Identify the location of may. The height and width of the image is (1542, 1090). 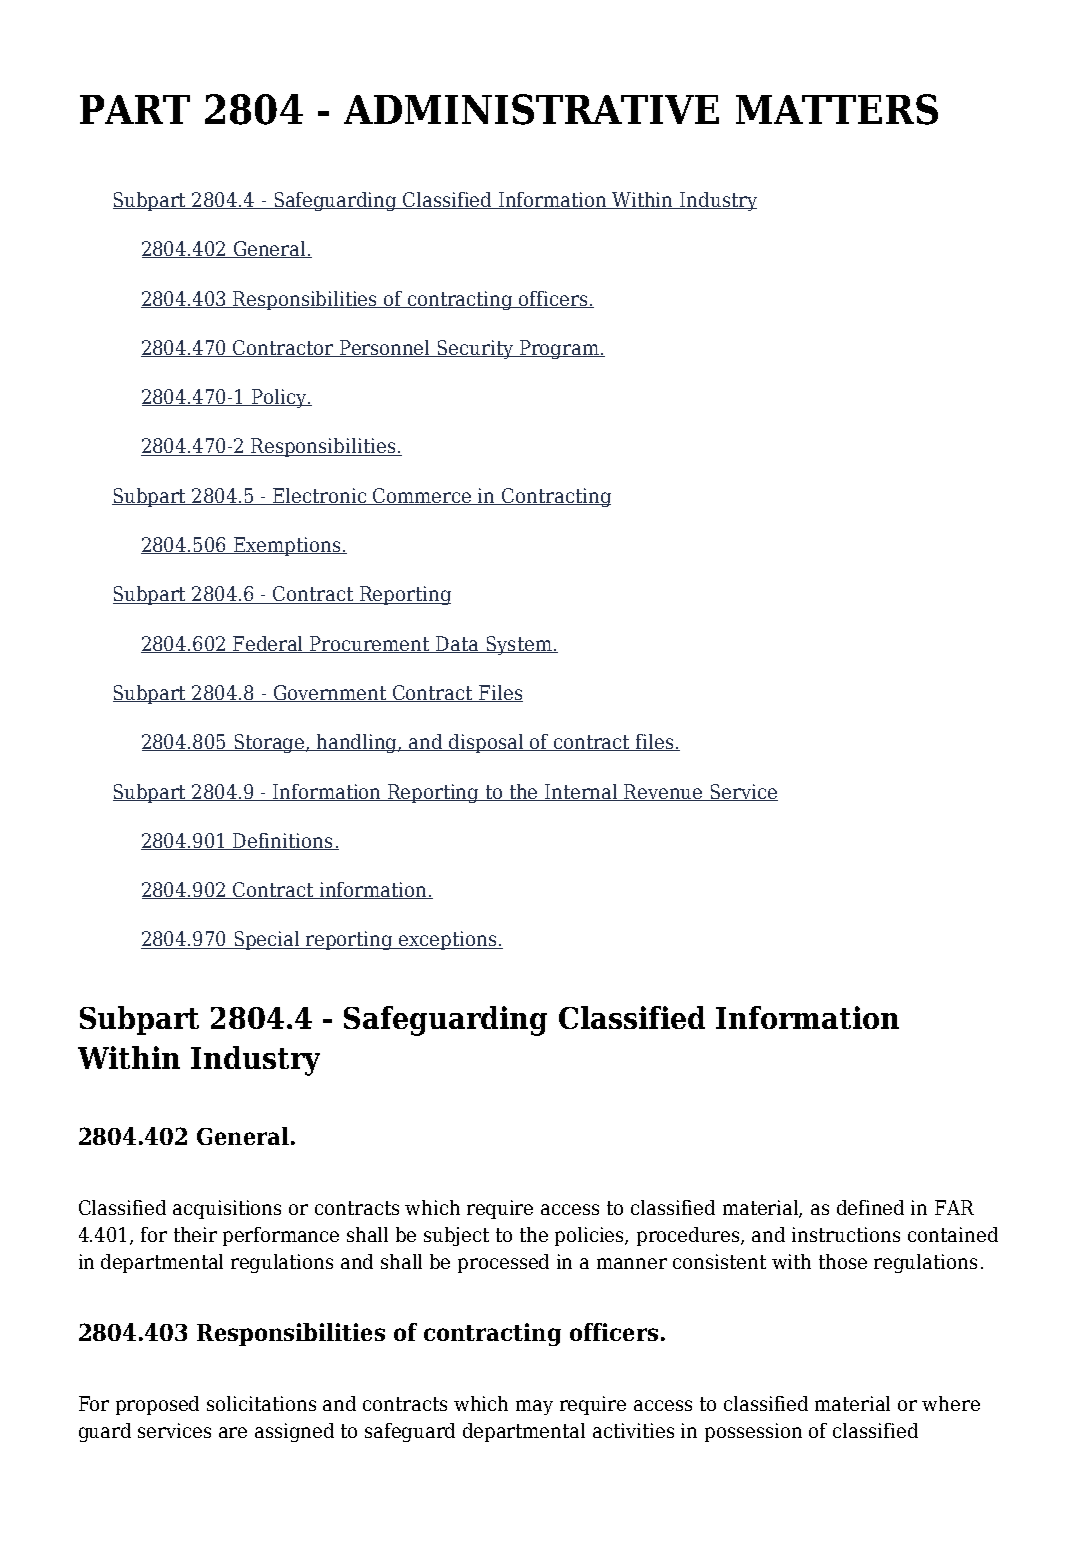
(534, 1407).
